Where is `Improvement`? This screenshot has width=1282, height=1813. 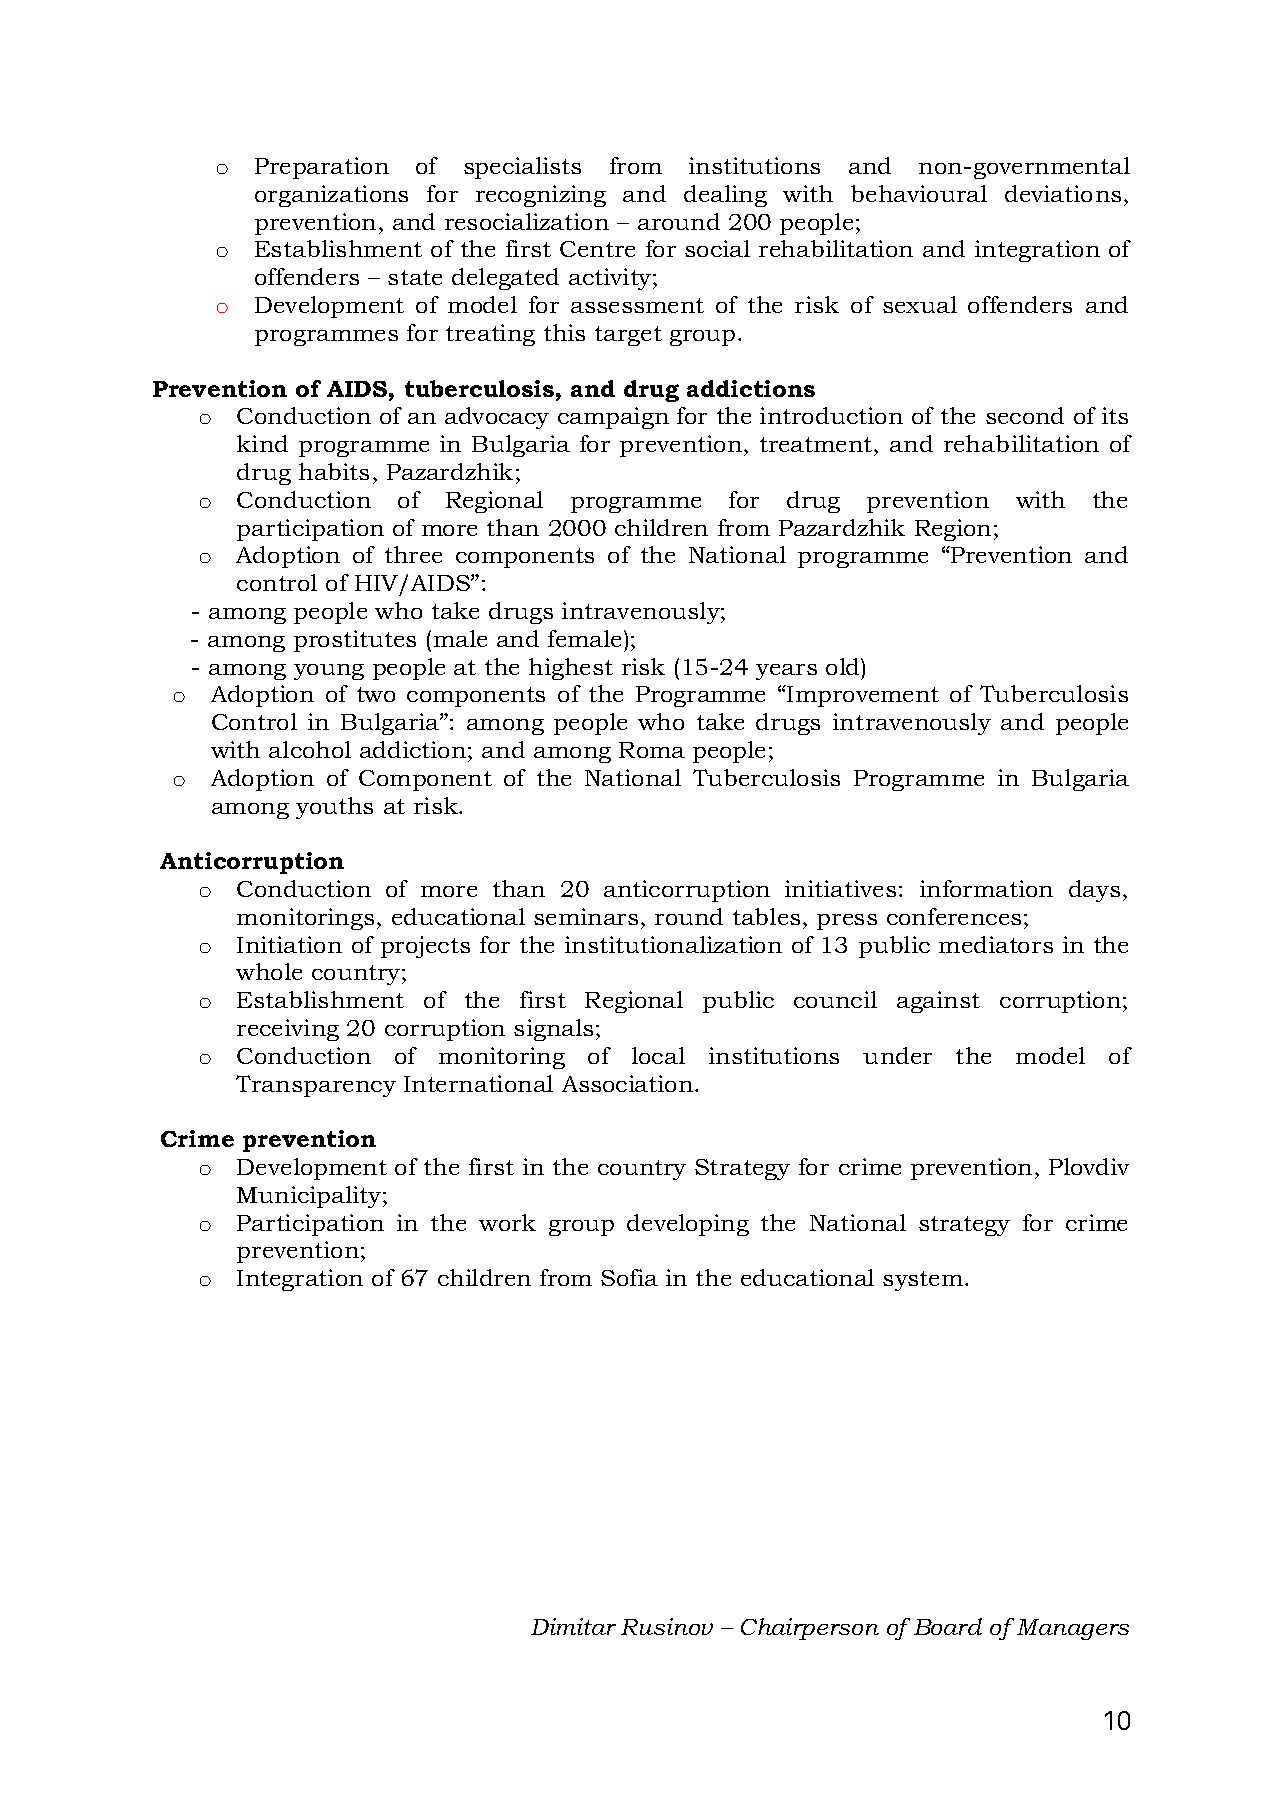
Improvement is located at coordinates (862, 696).
